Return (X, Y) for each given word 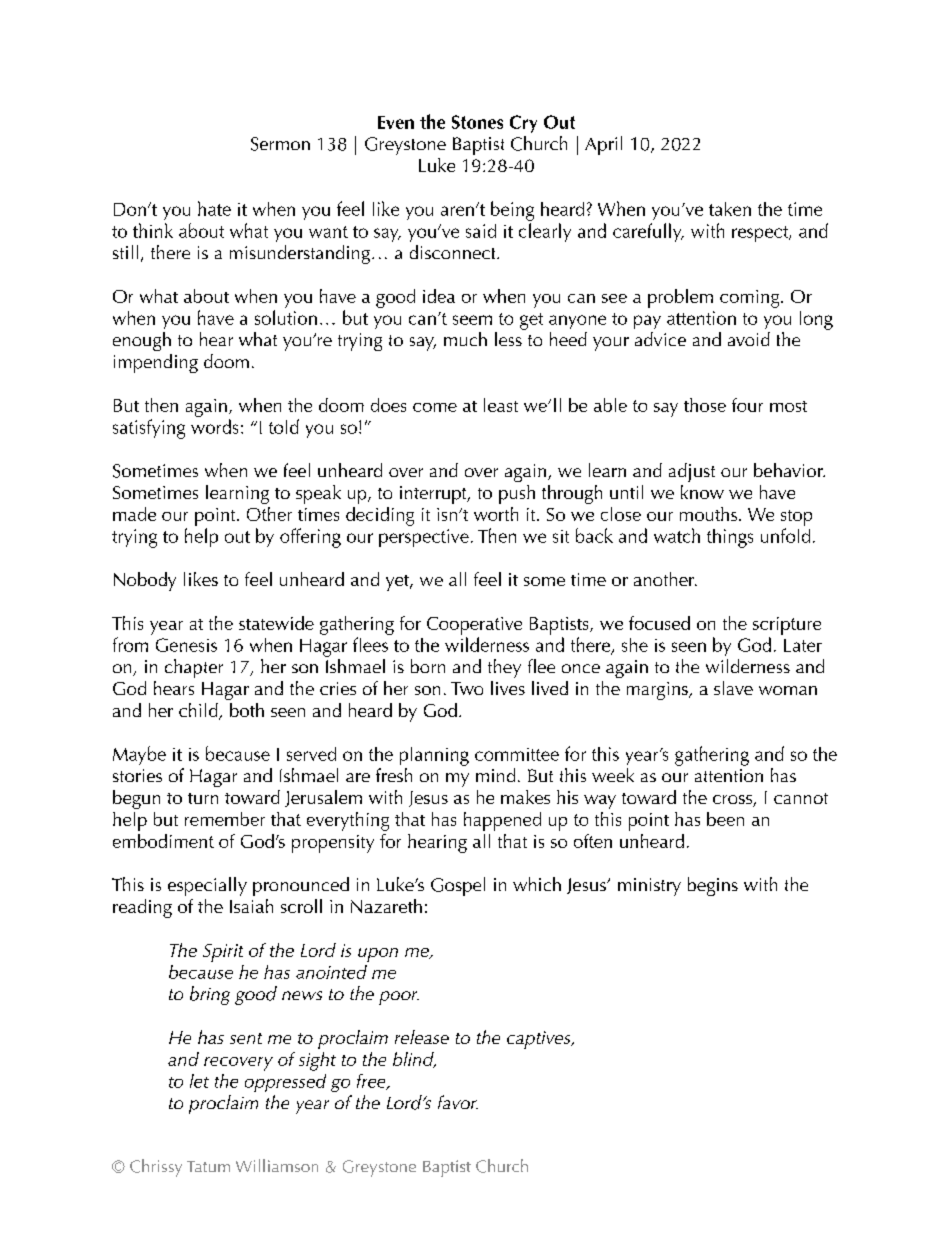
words (214, 426)
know (702, 492)
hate (214, 208)
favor (458, 1102)
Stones (477, 122)
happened (502, 821)
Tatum (208, 1166)
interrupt (434, 495)
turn (203, 798)
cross (733, 801)
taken (730, 209)
